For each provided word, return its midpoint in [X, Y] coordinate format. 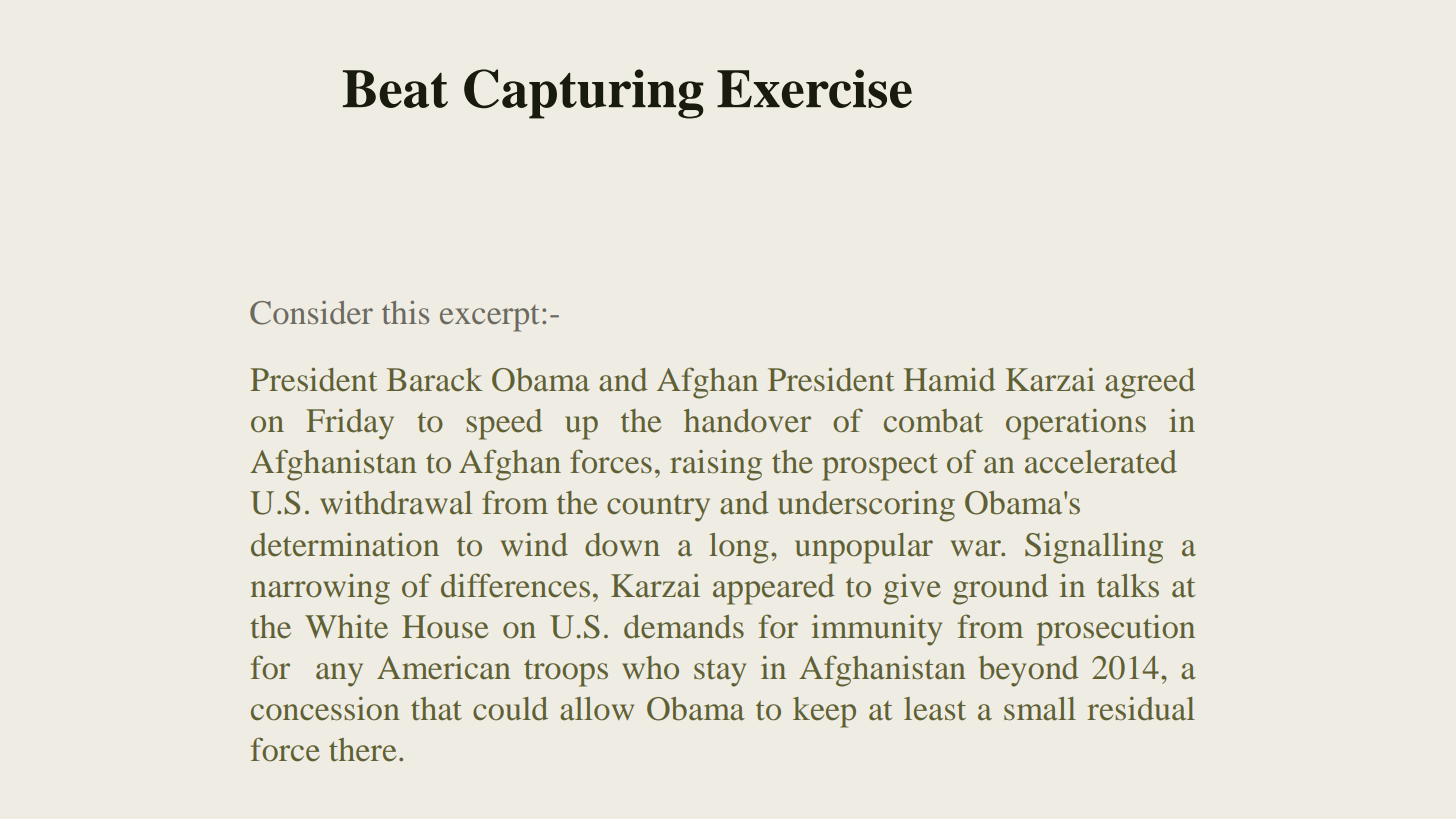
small [1040, 709]
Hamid [950, 379]
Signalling [1094, 548]
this [405, 312]
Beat [395, 89]
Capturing [584, 94]
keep [824, 712]
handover [747, 421]
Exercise [814, 88]
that [436, 709]
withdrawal [396, 502]
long [738, 548]
